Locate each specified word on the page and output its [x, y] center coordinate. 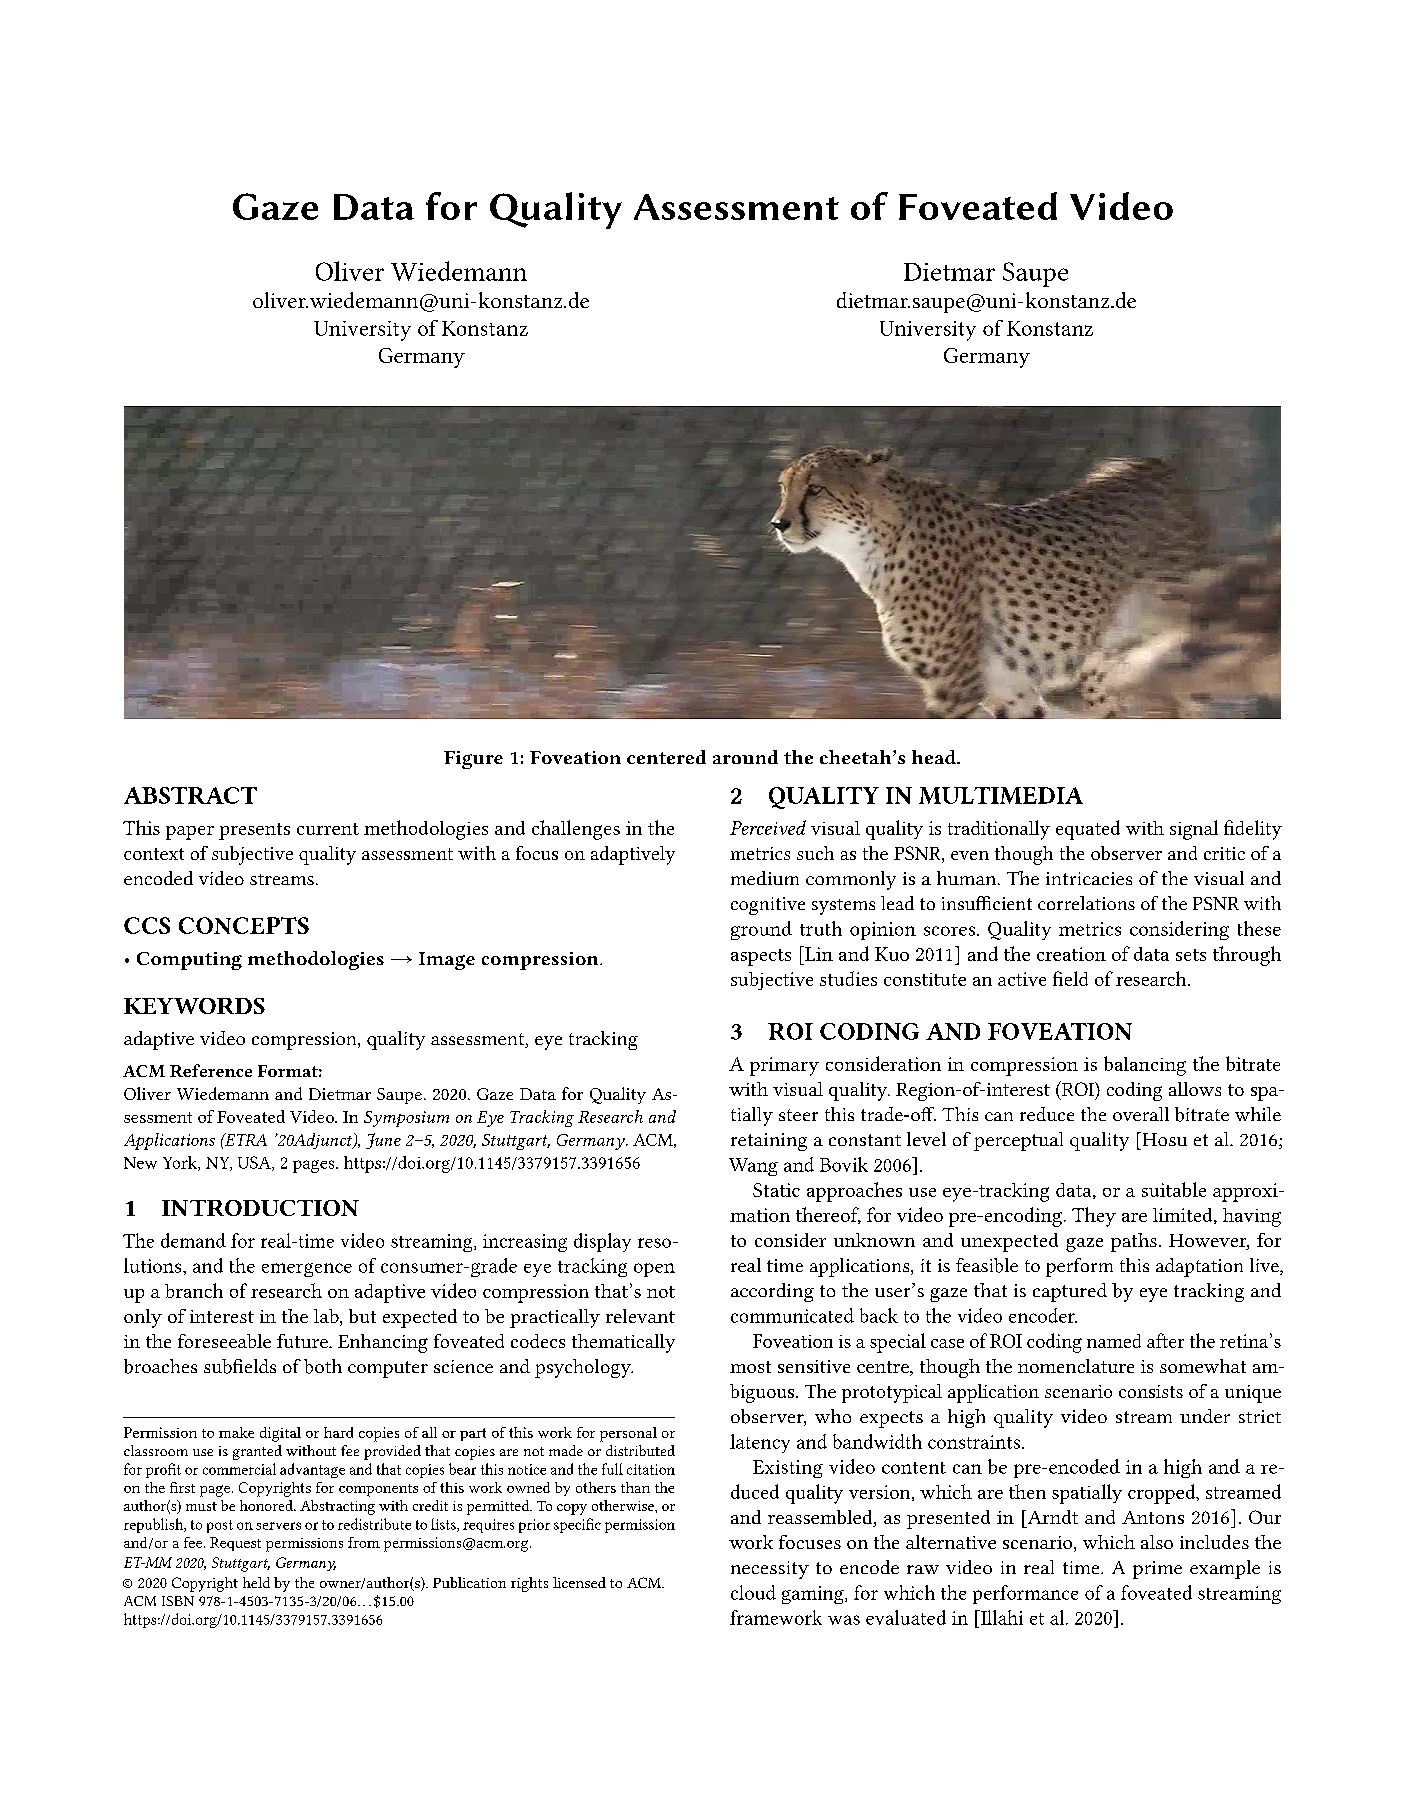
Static [776, 1190]
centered [666, 757]
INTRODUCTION [260, 1208]
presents [254, 831]
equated [1088, 830]
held [256, 1582]
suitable [1174, 1189]
